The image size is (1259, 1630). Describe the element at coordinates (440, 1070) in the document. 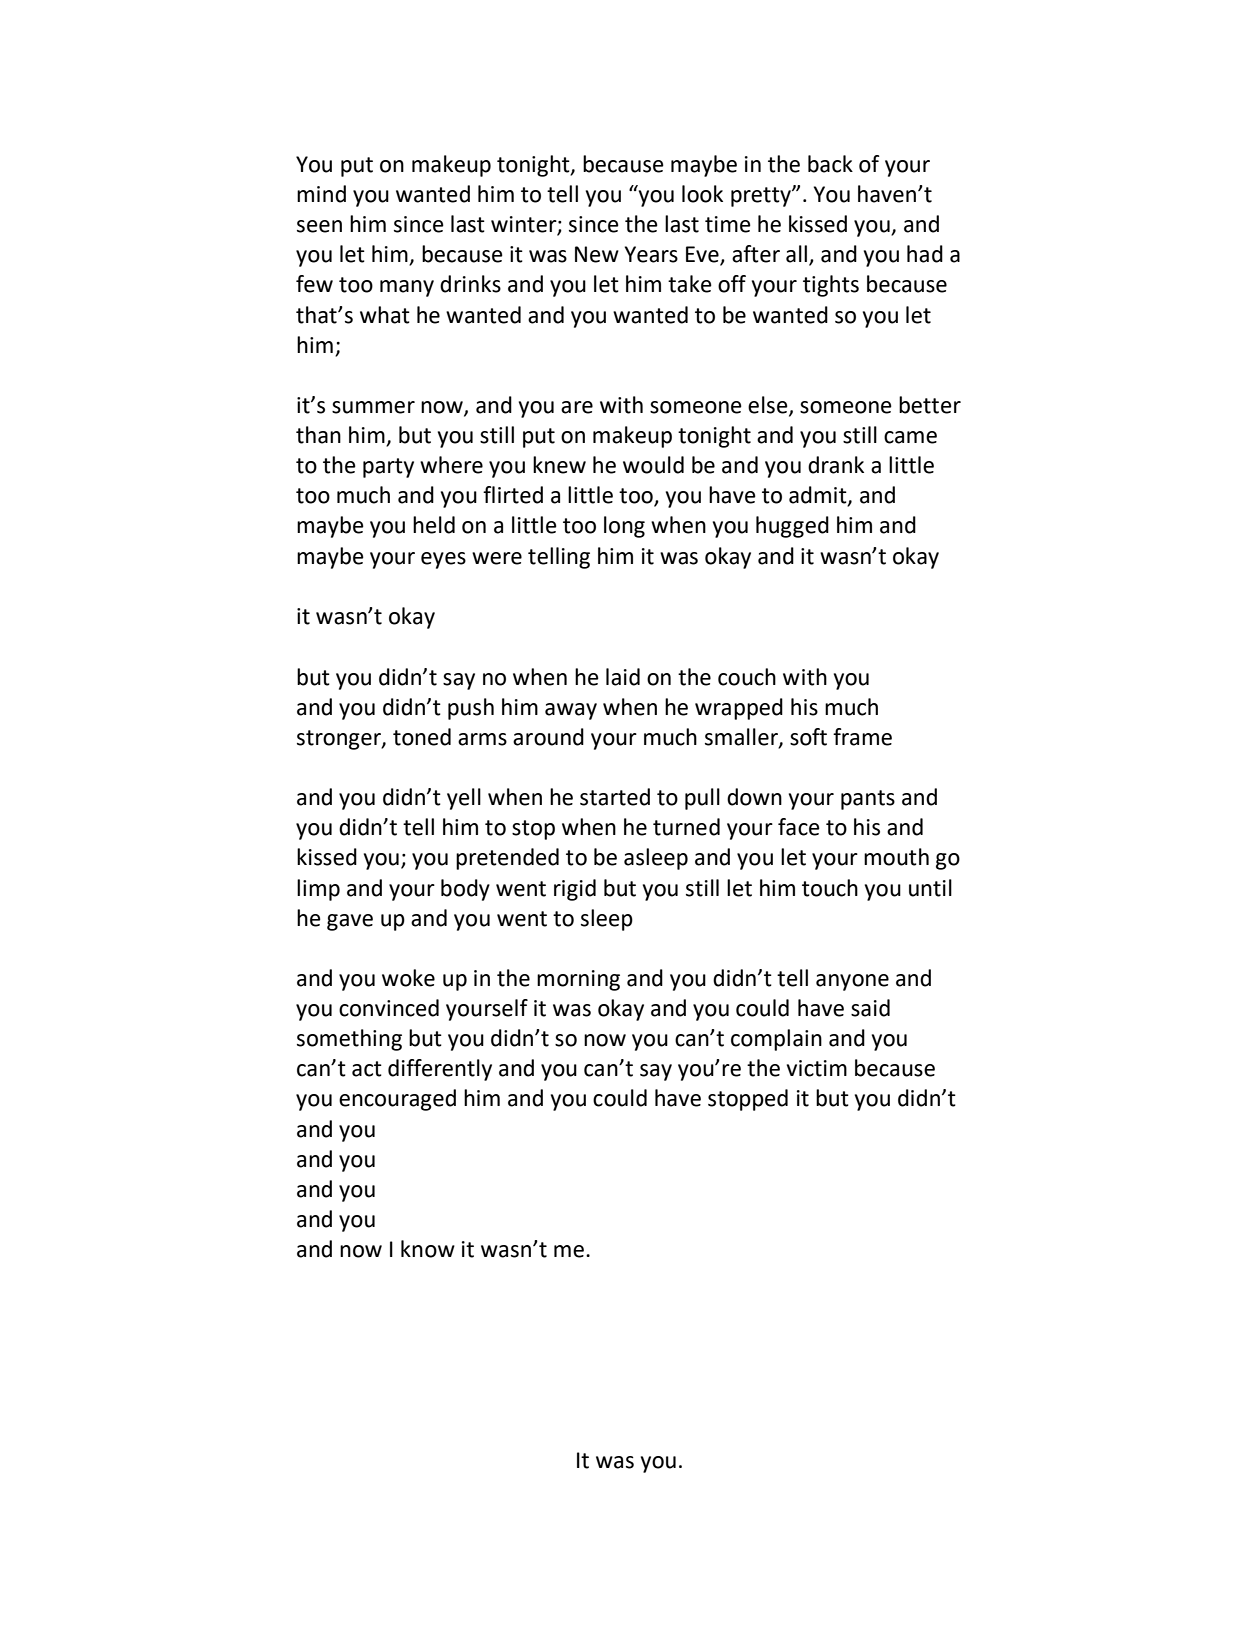

I see `differently` at that location.
